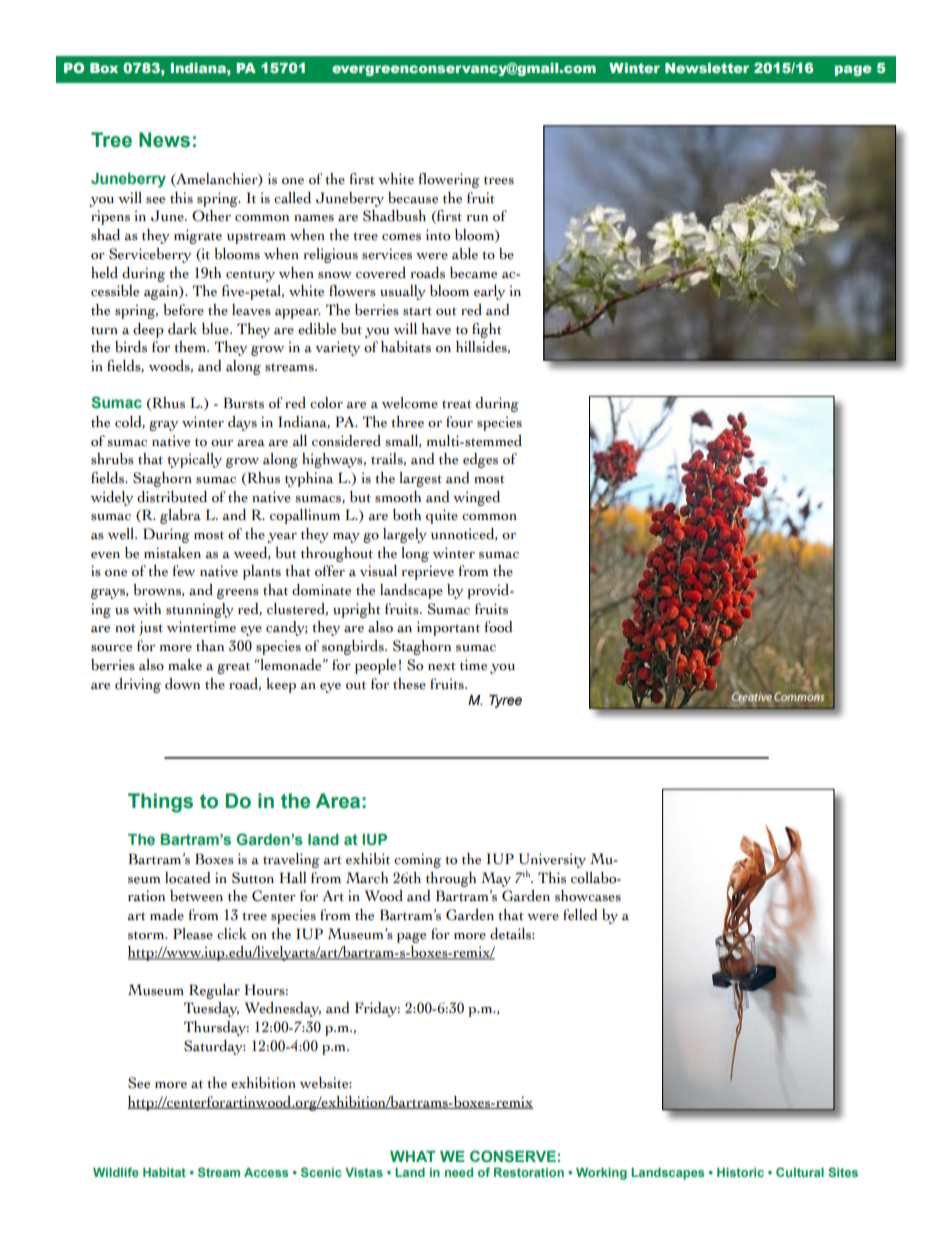 Image resolution: width=952 pixels, height=1233 pixels. I want to click on run, so click(477, 218).
